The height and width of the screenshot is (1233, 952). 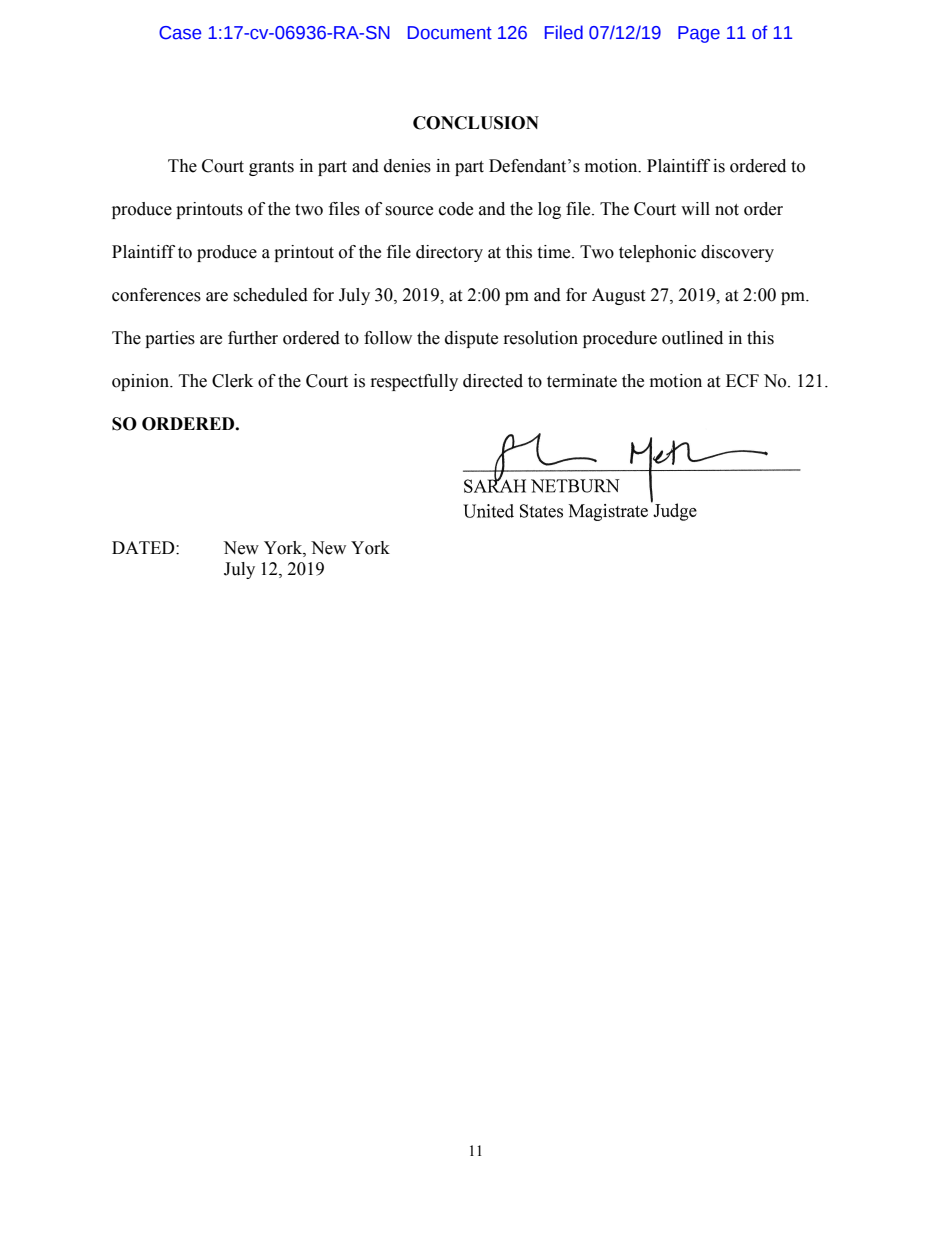 I want to click on grants, so click(x=271, y=168).
